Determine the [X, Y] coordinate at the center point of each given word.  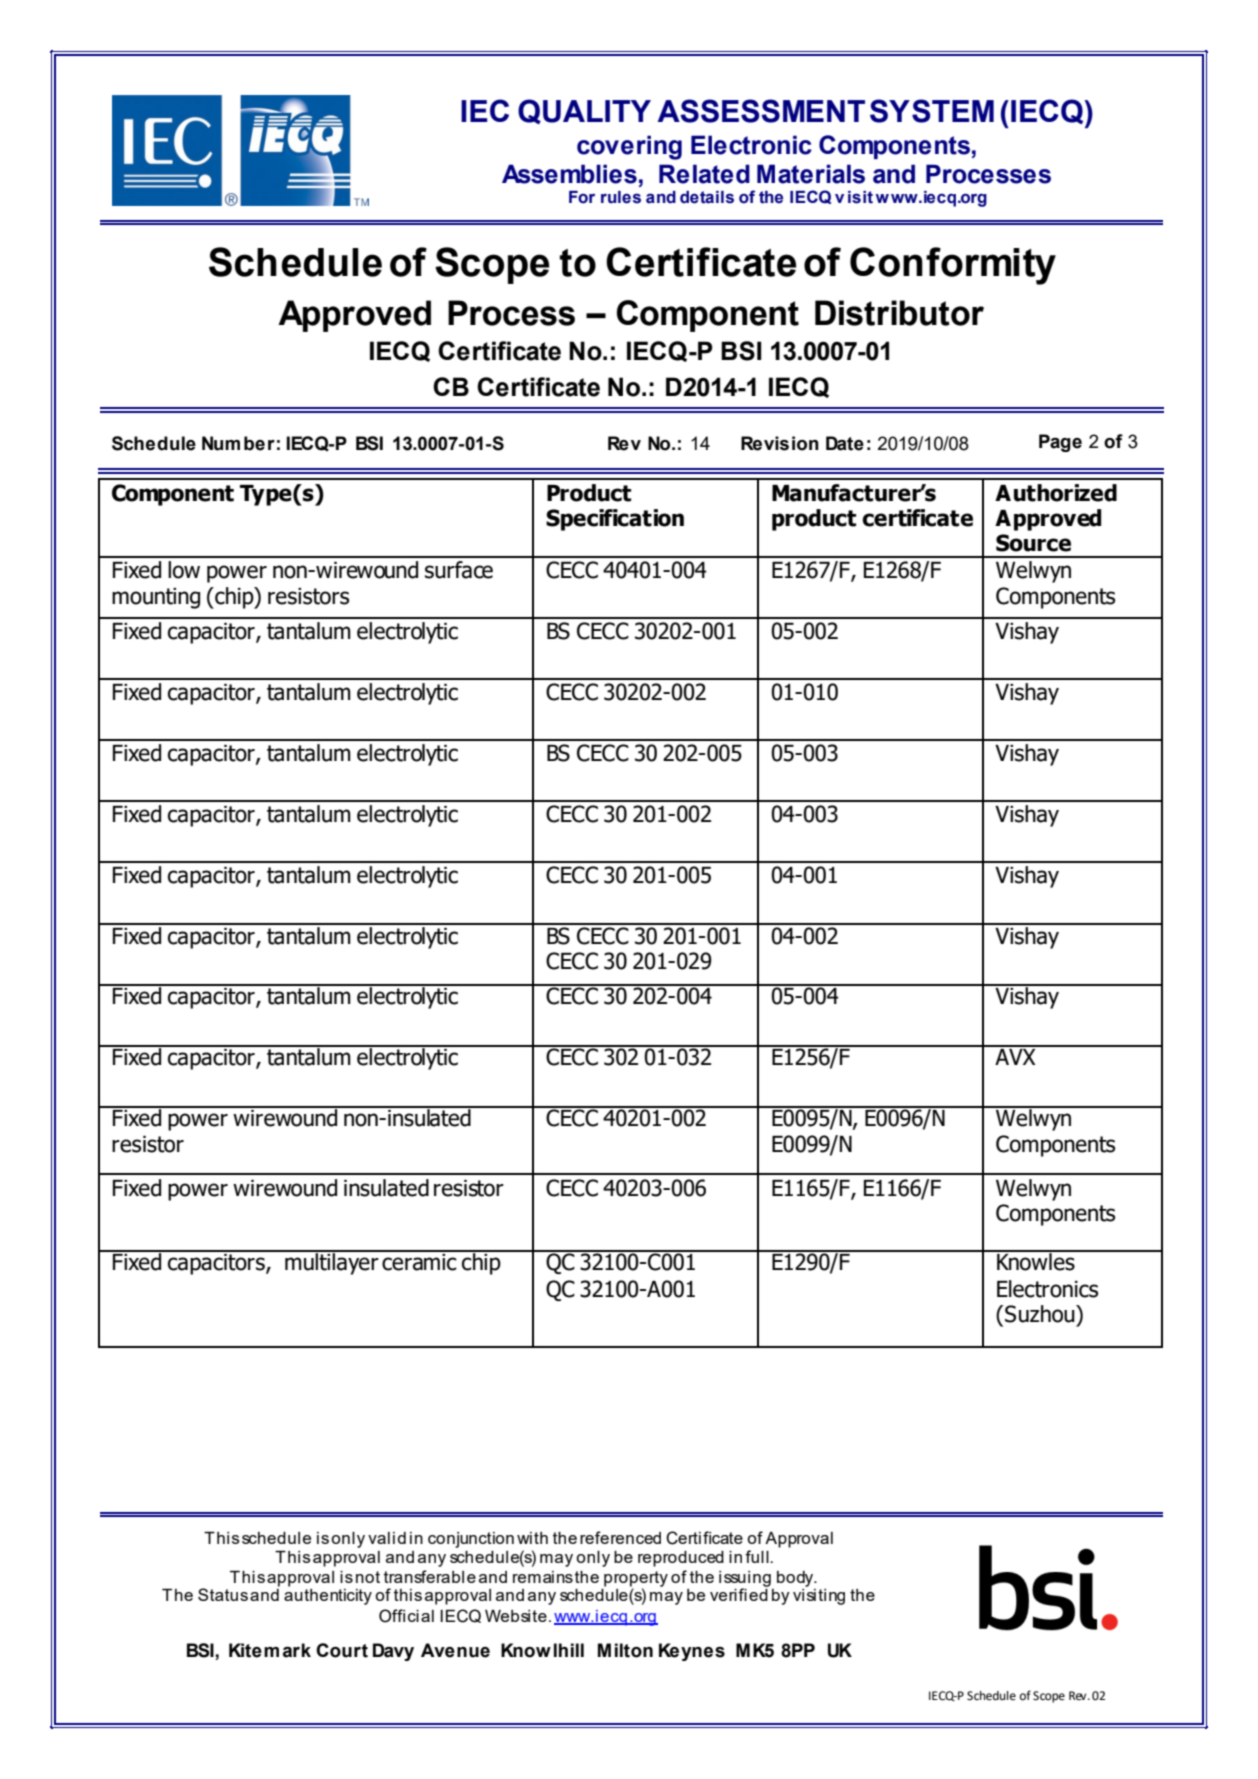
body [796, 1579]
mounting [156, 598]
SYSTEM [932, 111]
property [636, 1580]
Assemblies [569, 174]
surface [459, 570]
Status [223, 1594]
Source [1033, 543]
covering [629, 147]
